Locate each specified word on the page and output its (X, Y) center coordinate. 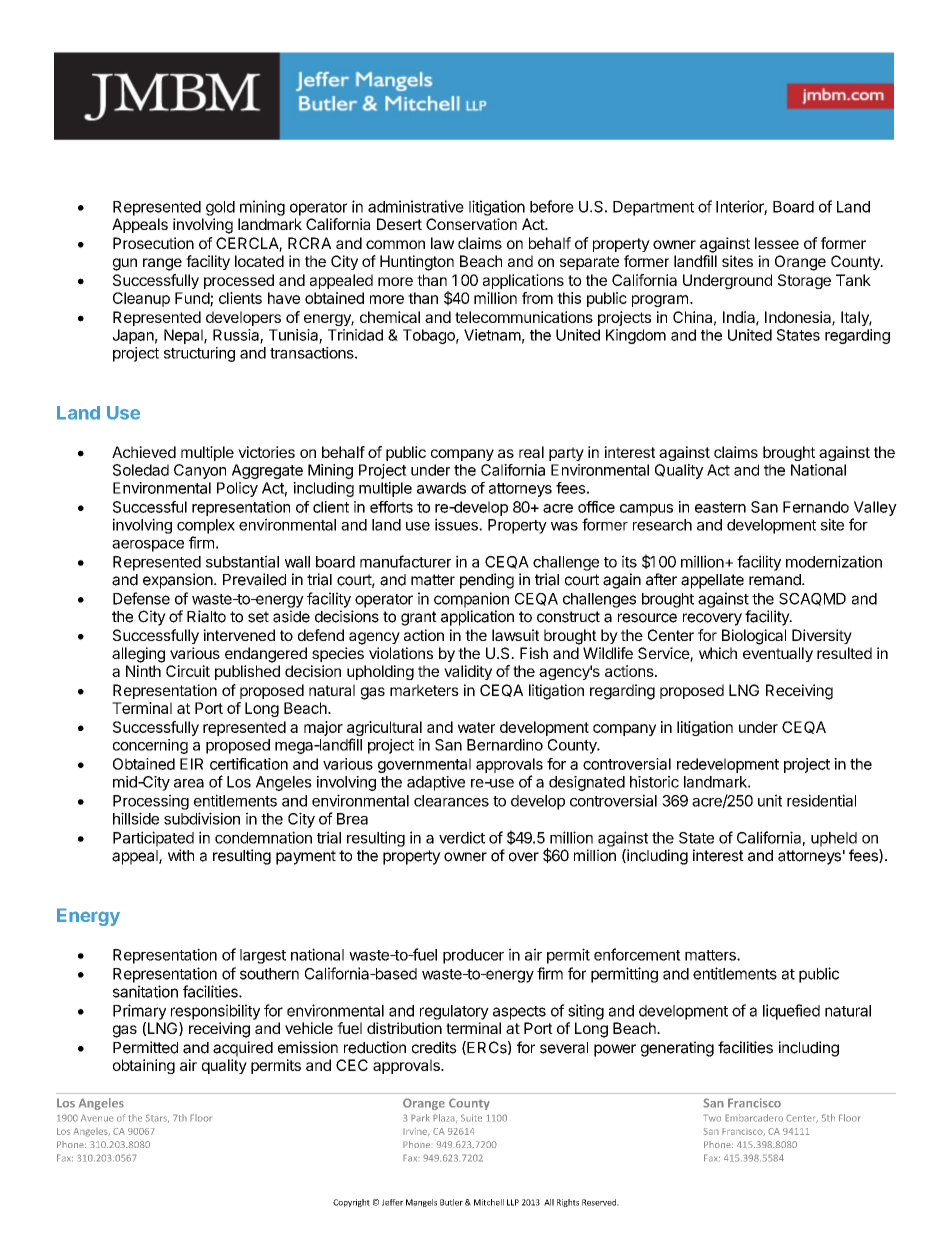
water (476, 727)
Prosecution (153, 243)
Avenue (97, 1118)
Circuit (188, 671)
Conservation (471, 224)
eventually (778, 654)
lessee (777, 243)
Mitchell (489, 1202)
